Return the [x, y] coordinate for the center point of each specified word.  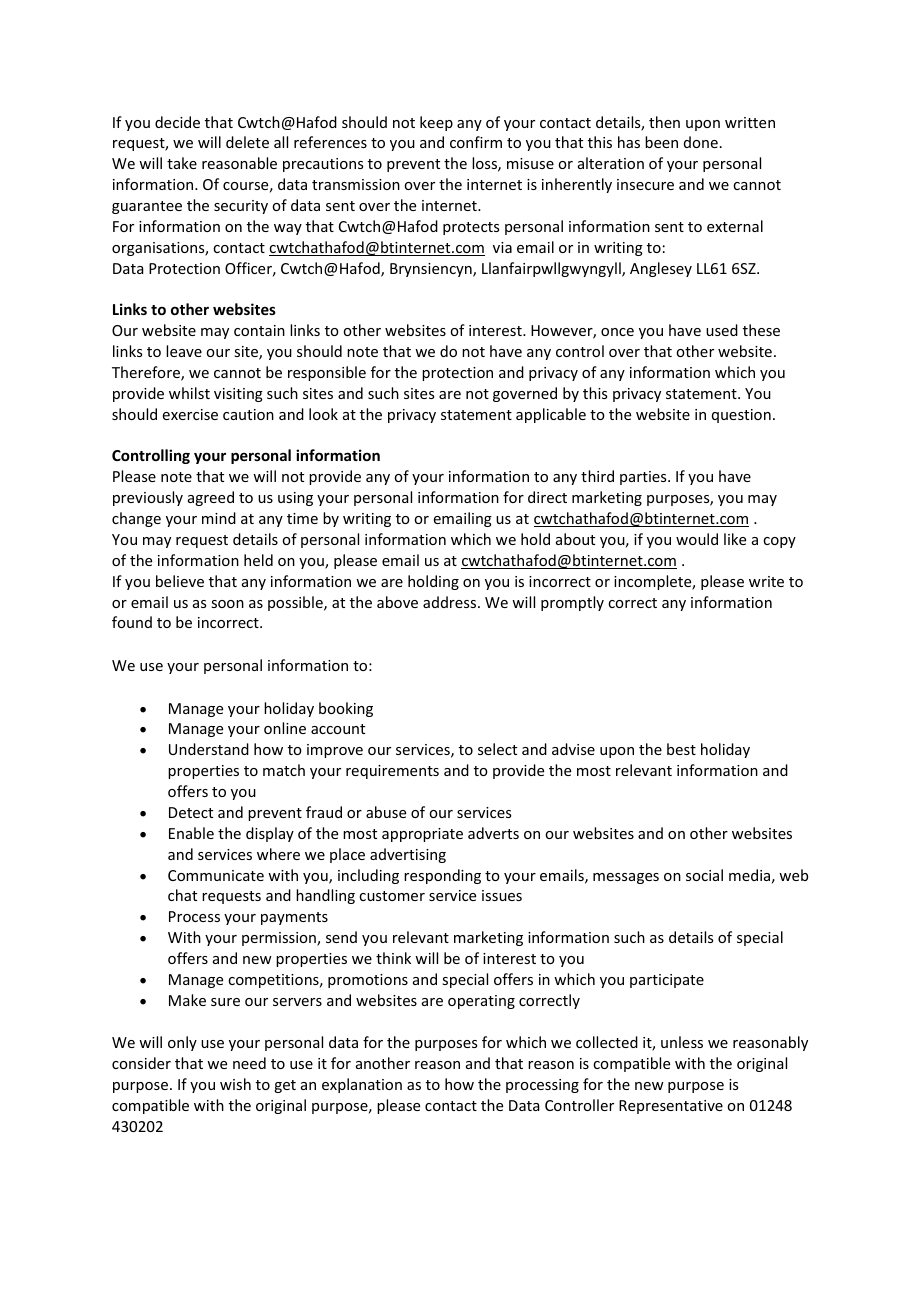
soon [227, 604]
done [701, 142]
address [451, 602]
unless [682, 1042]
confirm [476, 142]
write [766, 581]
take [182, 163]
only [182, 1043]
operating [481, 1002]
